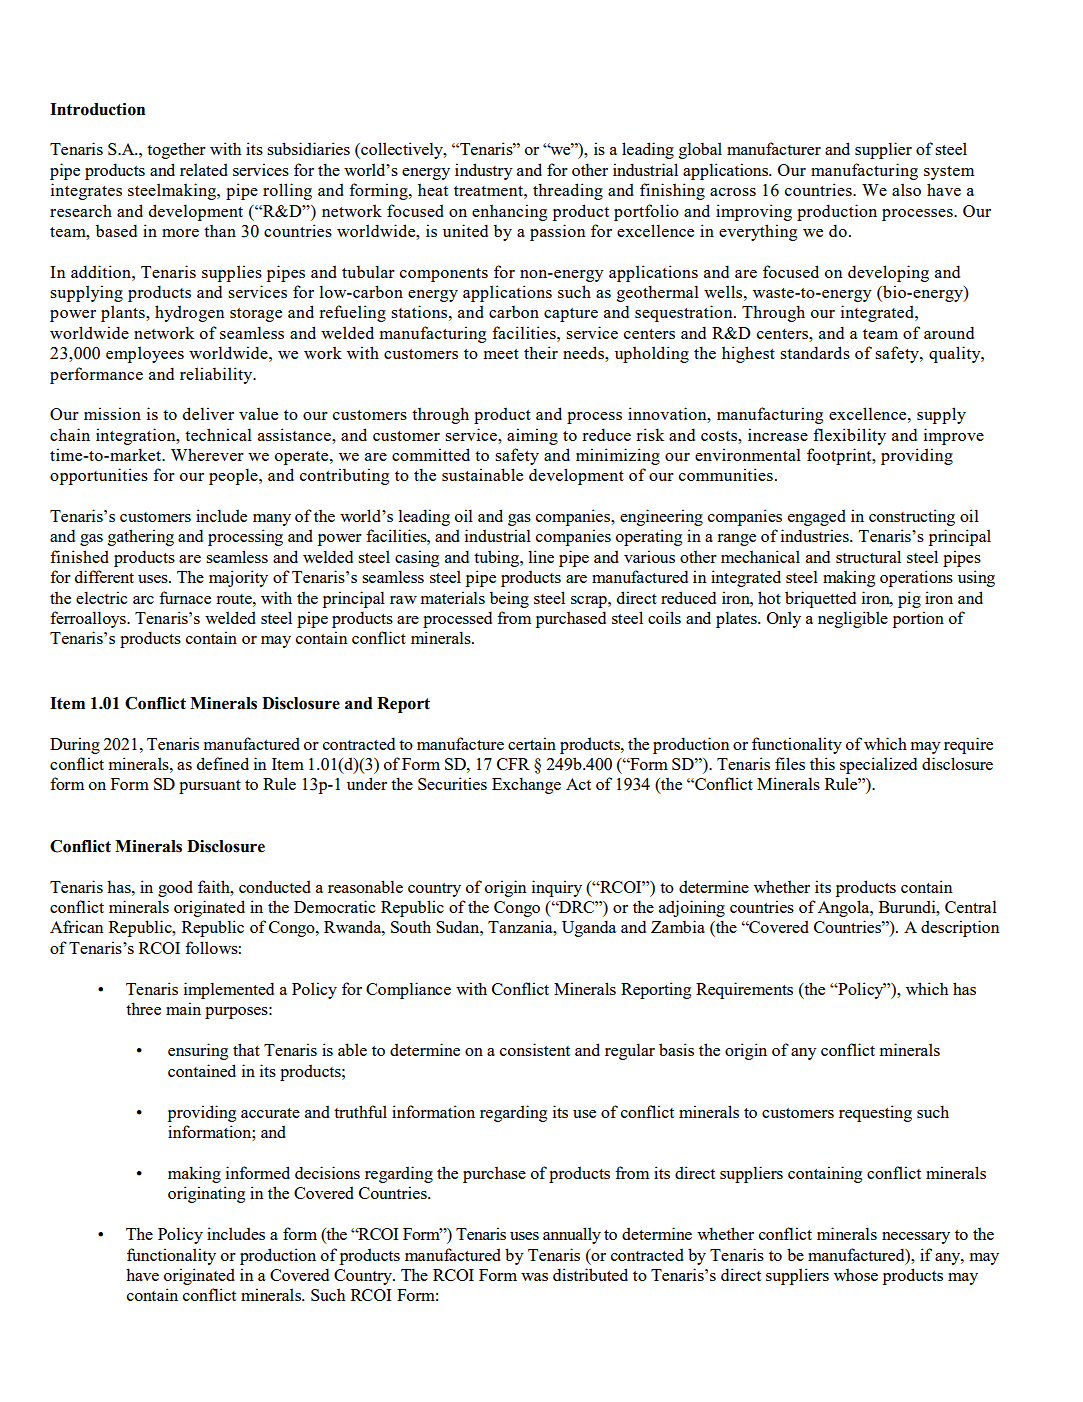 The width and height of the screenshot is (1083, 1402). What do you see at coordinates (971, 906) in the screenshot?
I see `Central` at bounding box center [971, 906].
